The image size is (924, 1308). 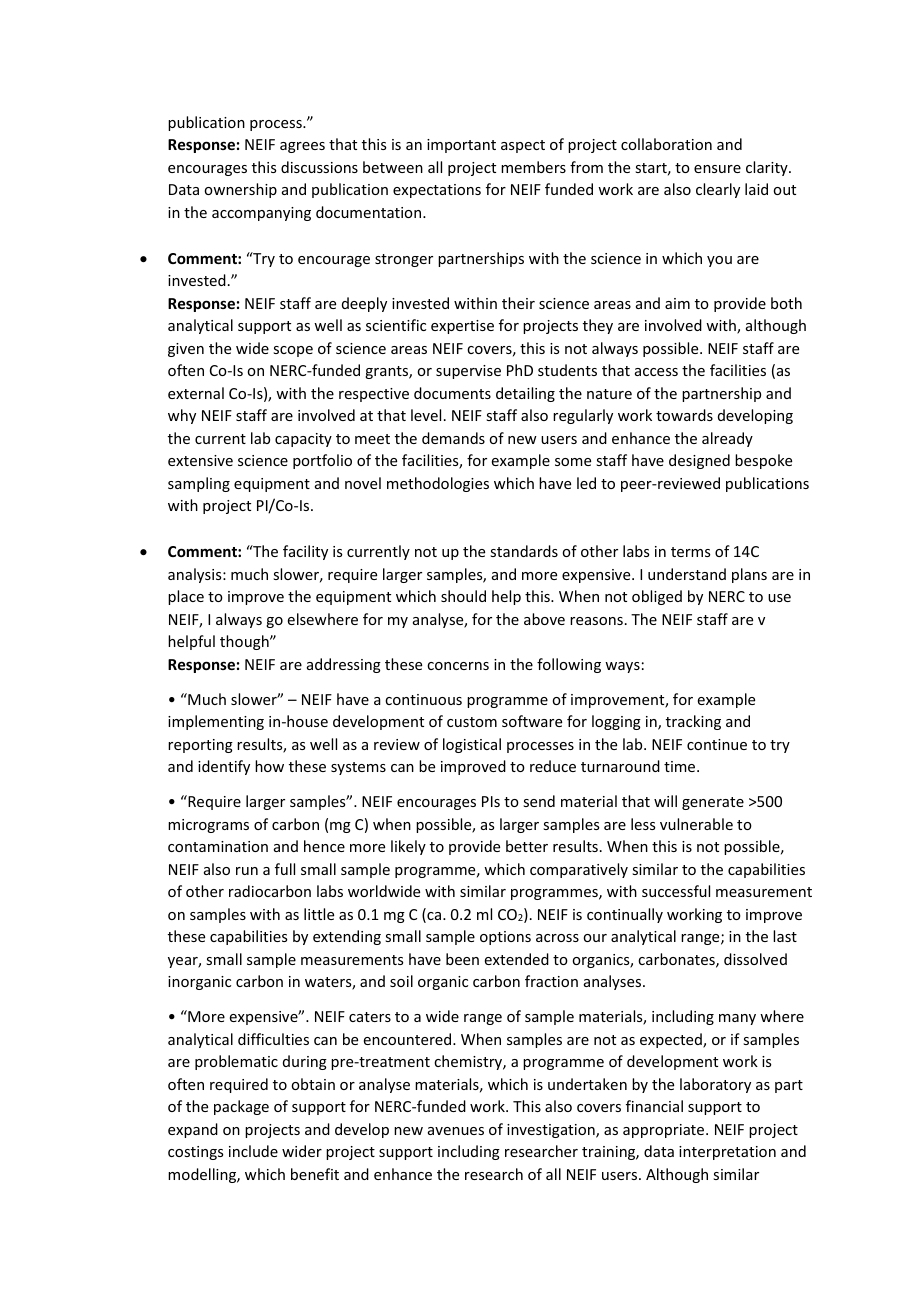 I want to click on how, so click(x=269, y=766).
